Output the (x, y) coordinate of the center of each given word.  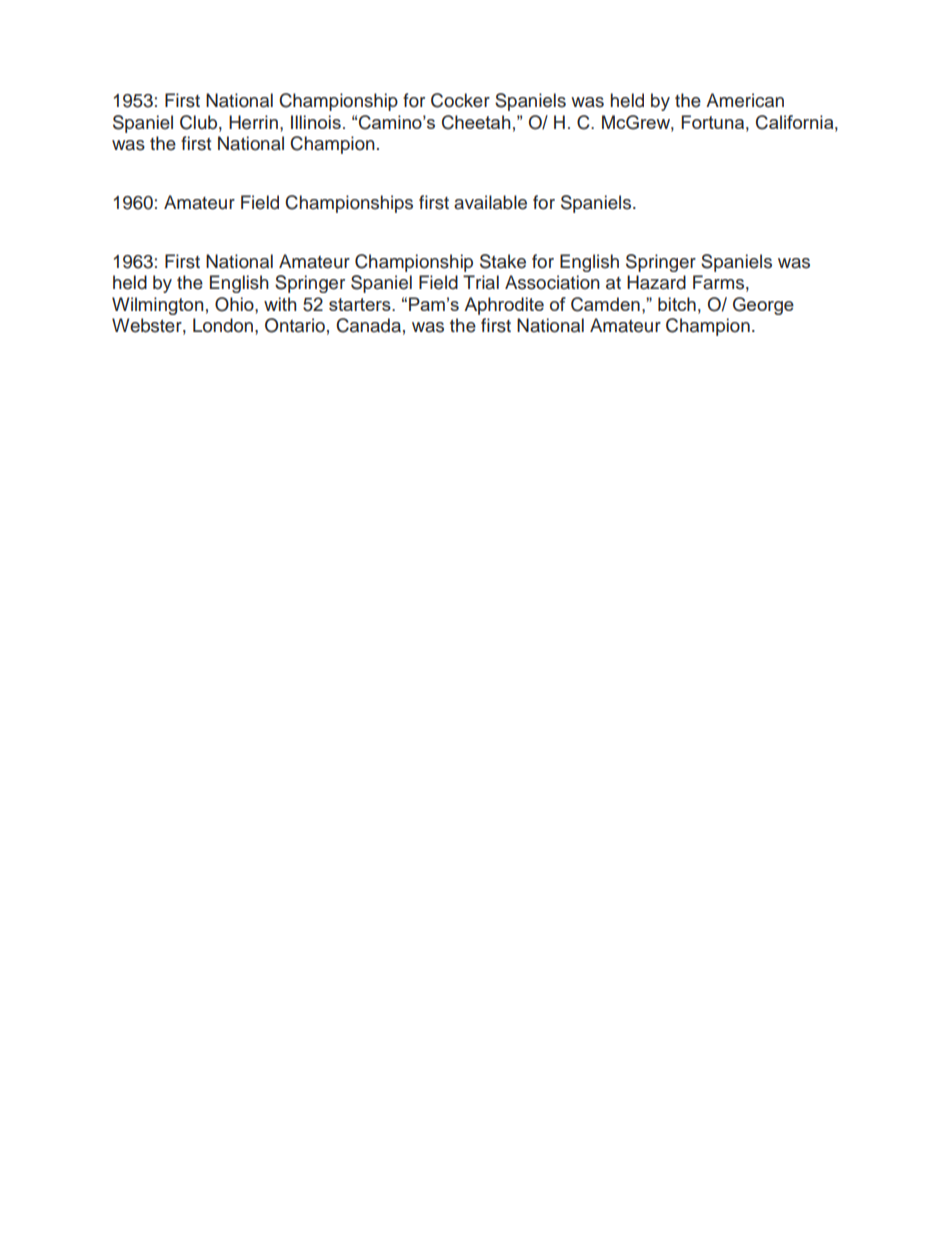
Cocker (460, 100)
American (745, 100)
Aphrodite (504, 306)
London (224, 325)
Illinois (316, 122)
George (763, 306)
